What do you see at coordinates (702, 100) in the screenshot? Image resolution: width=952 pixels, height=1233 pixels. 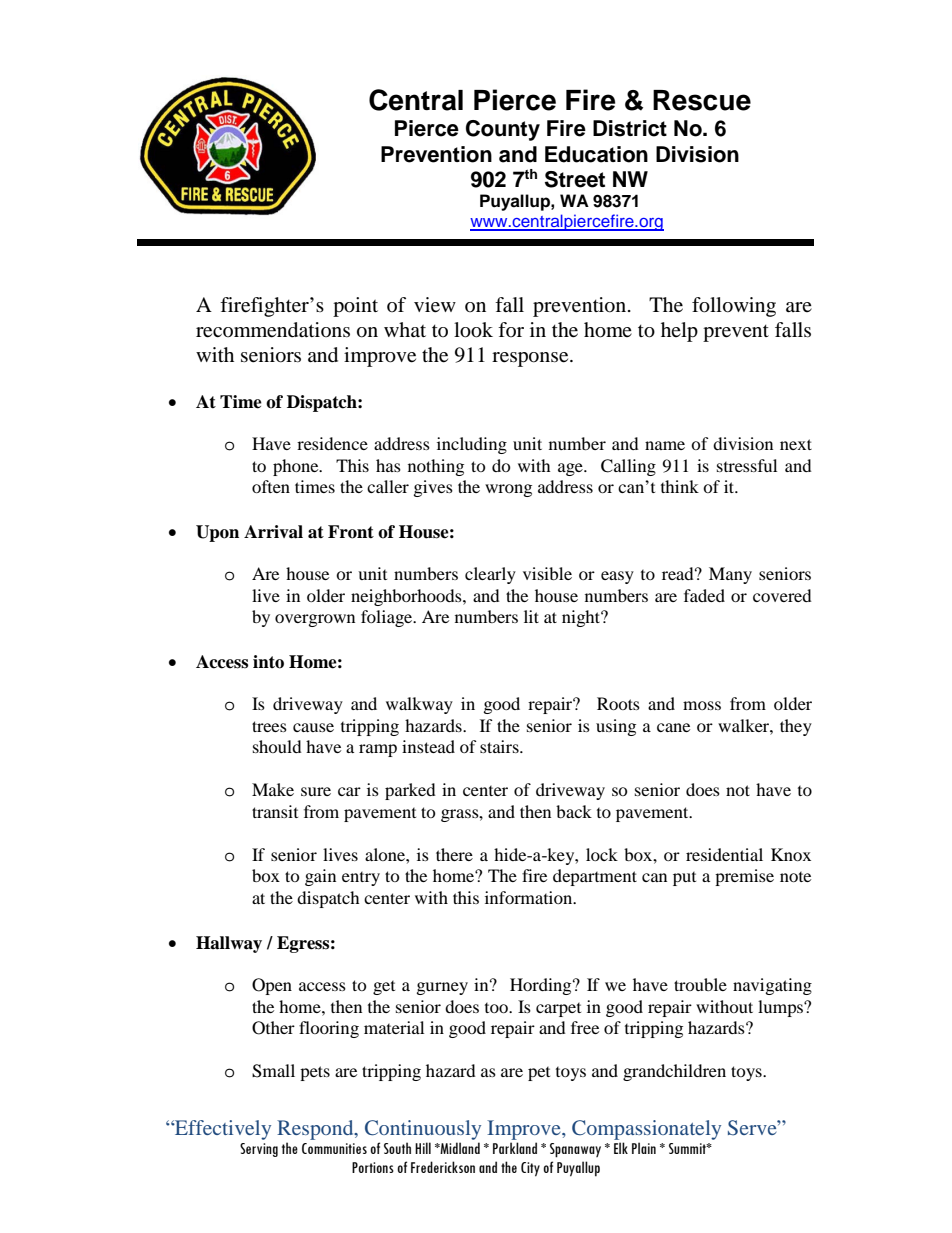 I see `Rescue` at bounding box center [702, 100].
